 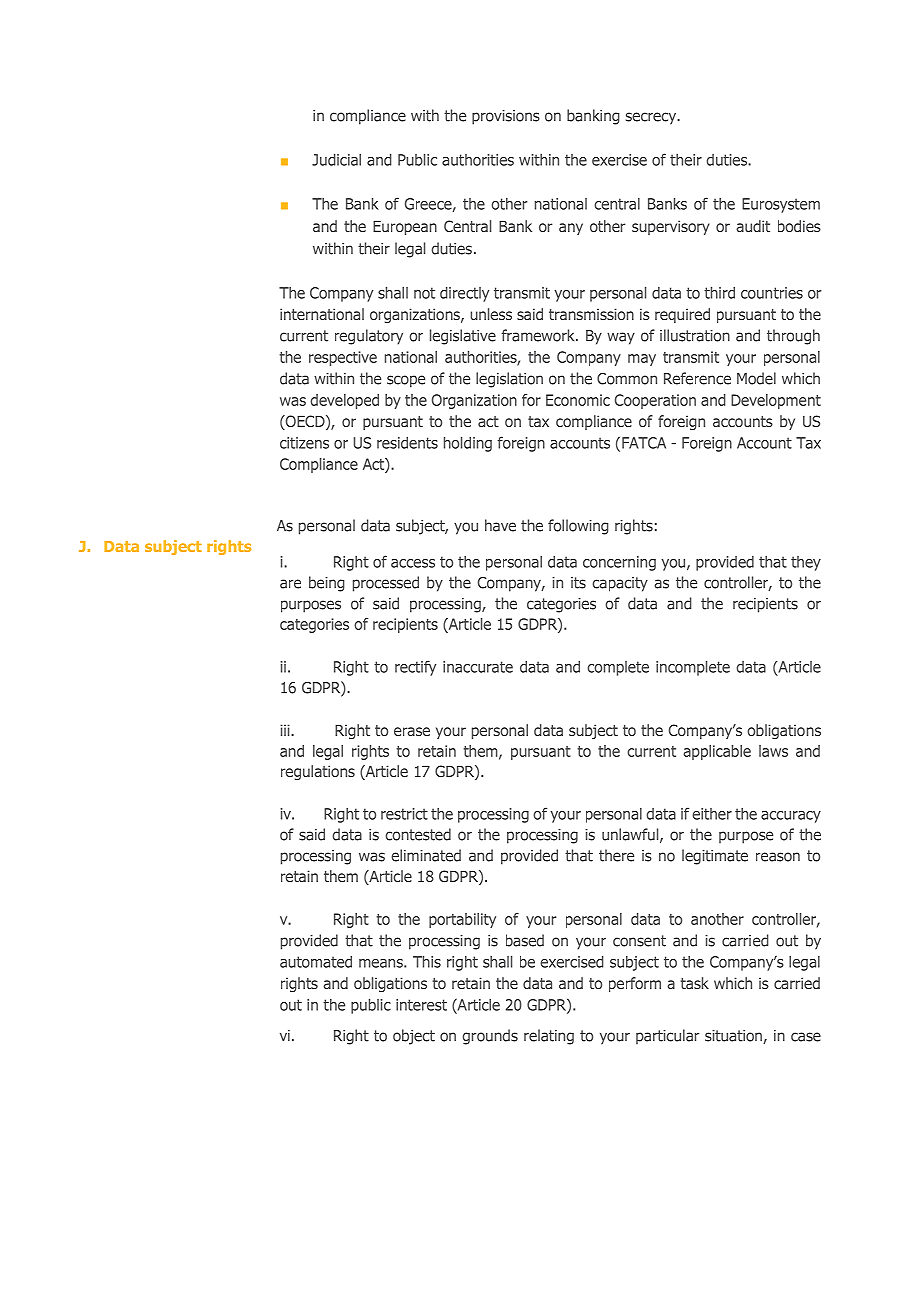 I want to click on automated, so click(x=316, y=961).
